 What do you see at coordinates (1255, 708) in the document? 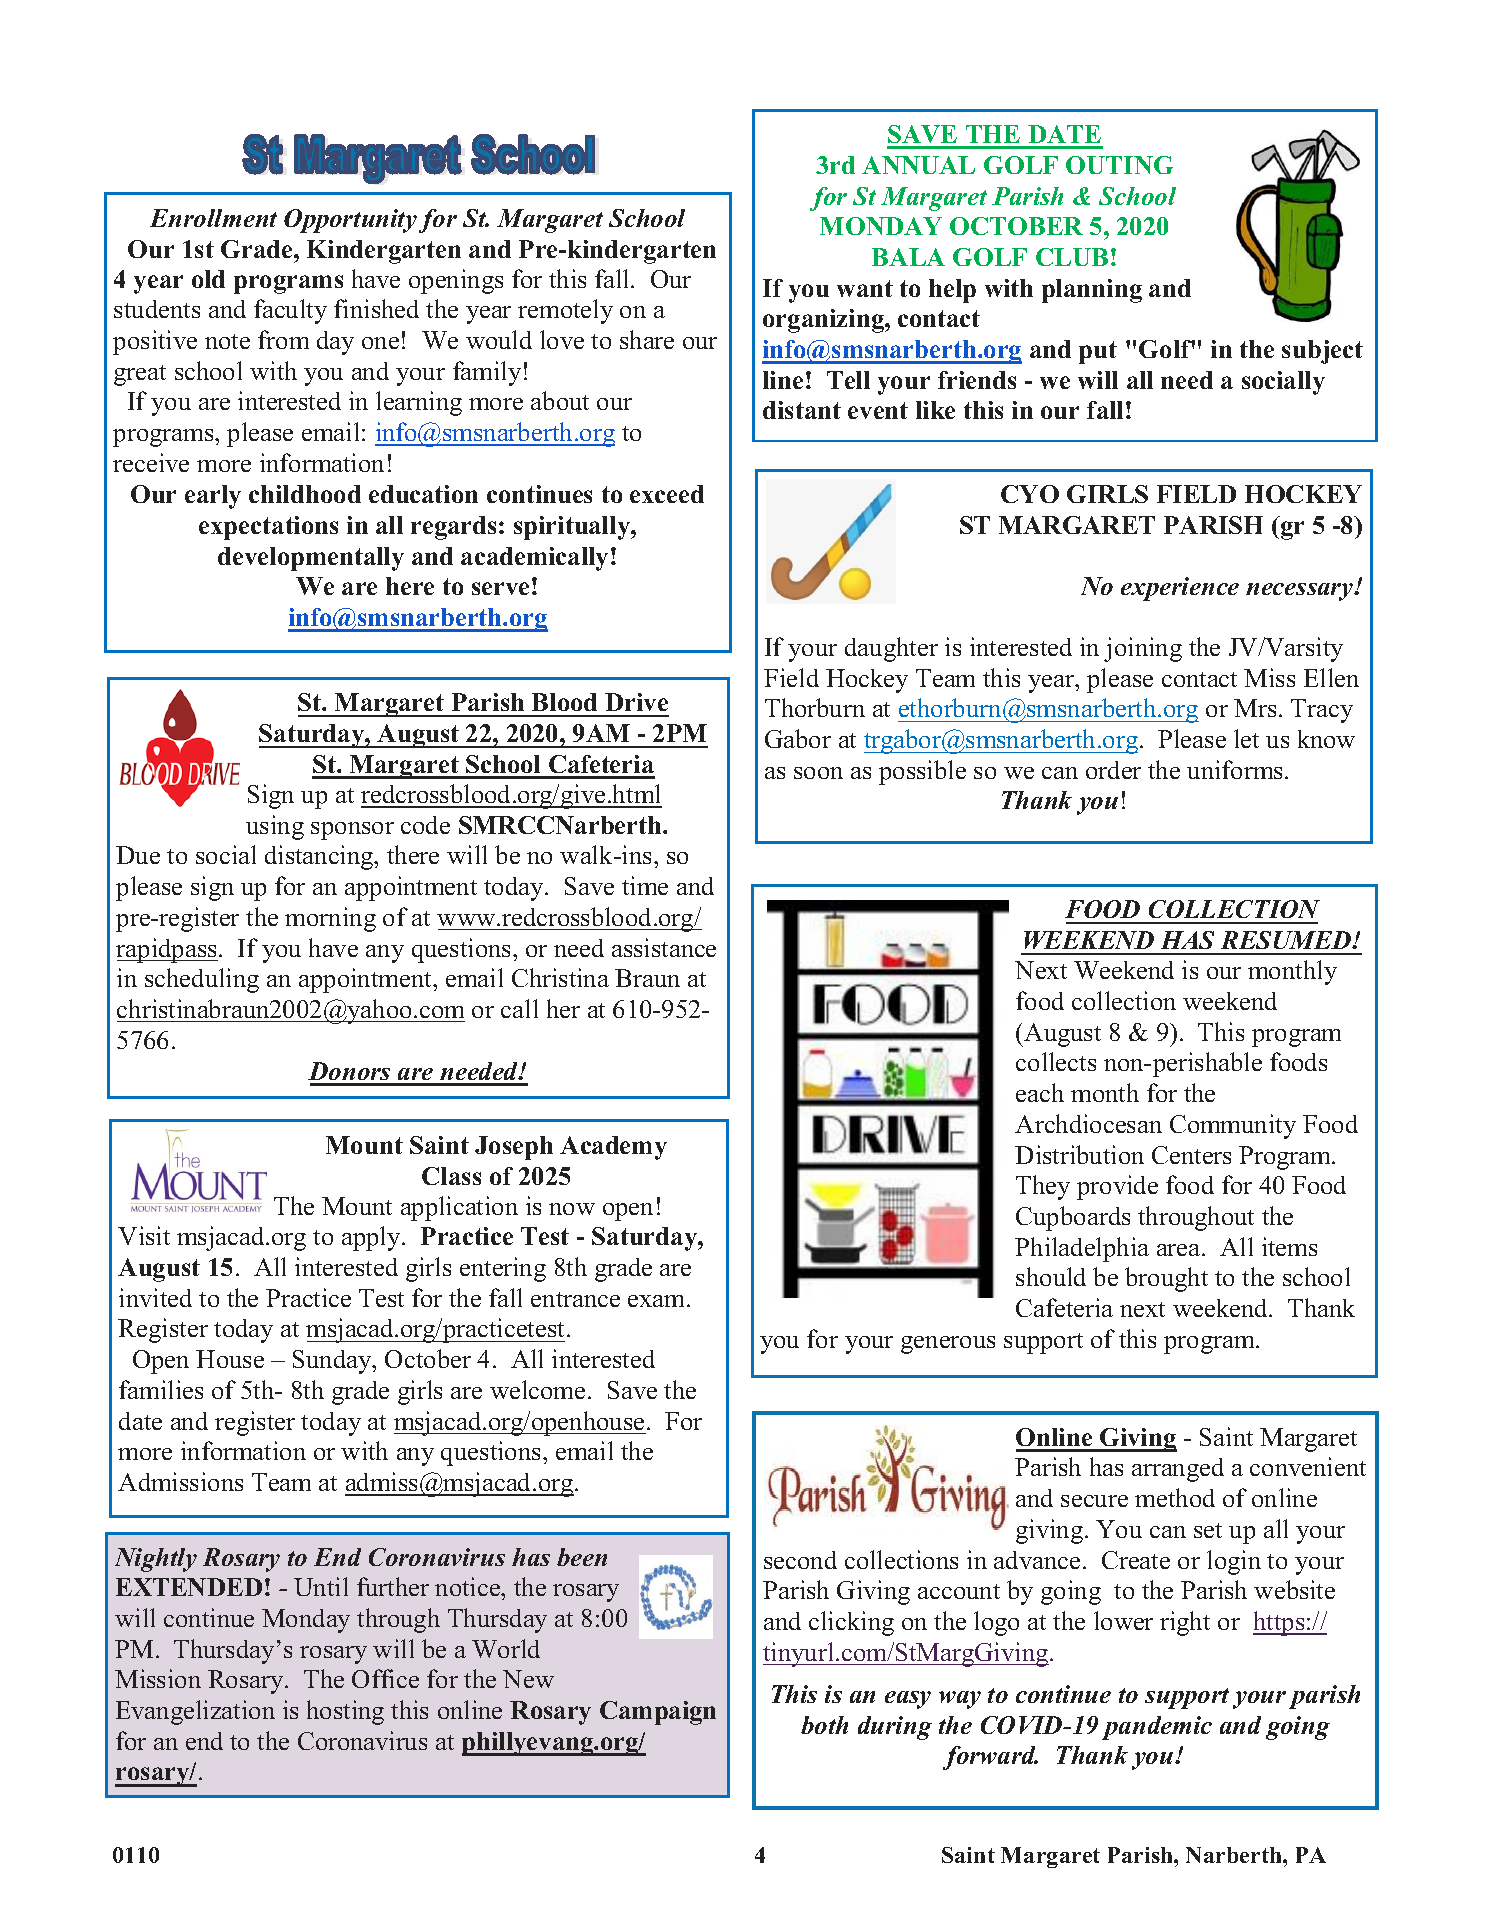
I see `Mrs` at bounding box center [1255, 708].
